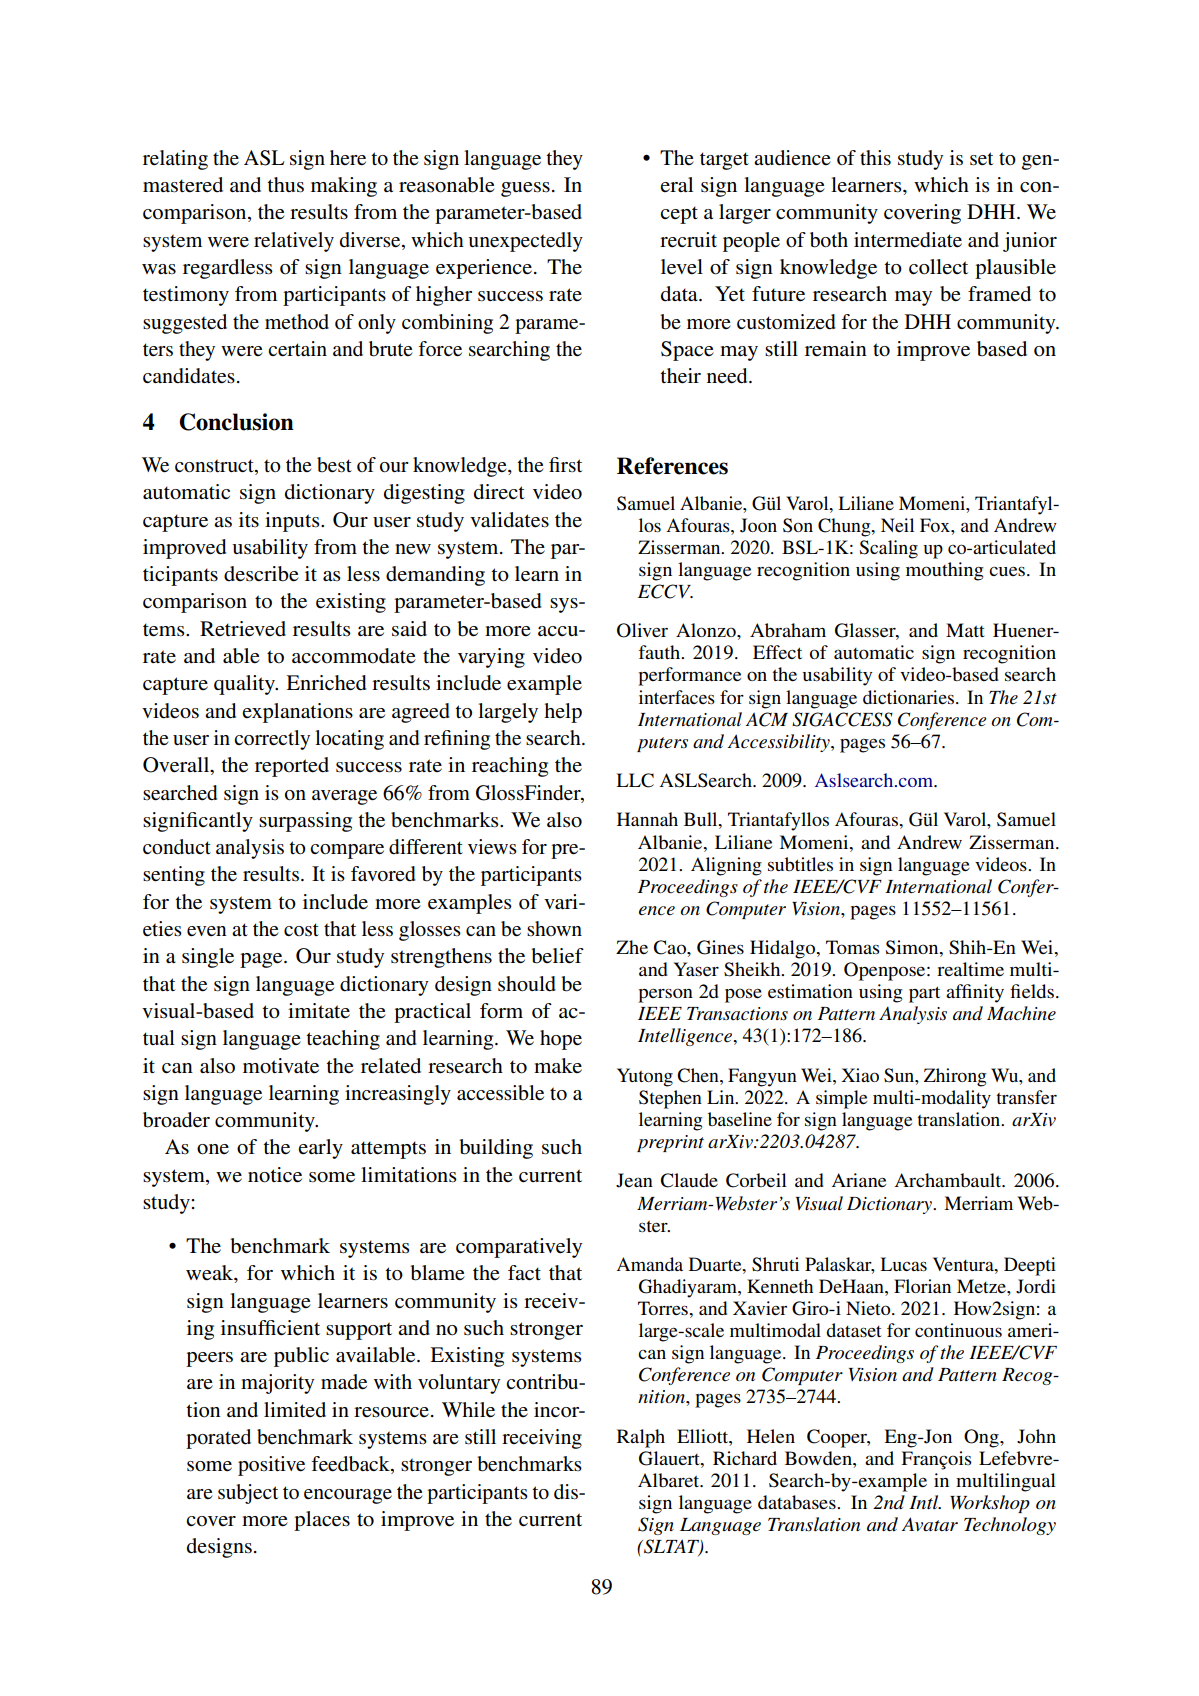  I want to click on Oliver, so click(642, 630).
